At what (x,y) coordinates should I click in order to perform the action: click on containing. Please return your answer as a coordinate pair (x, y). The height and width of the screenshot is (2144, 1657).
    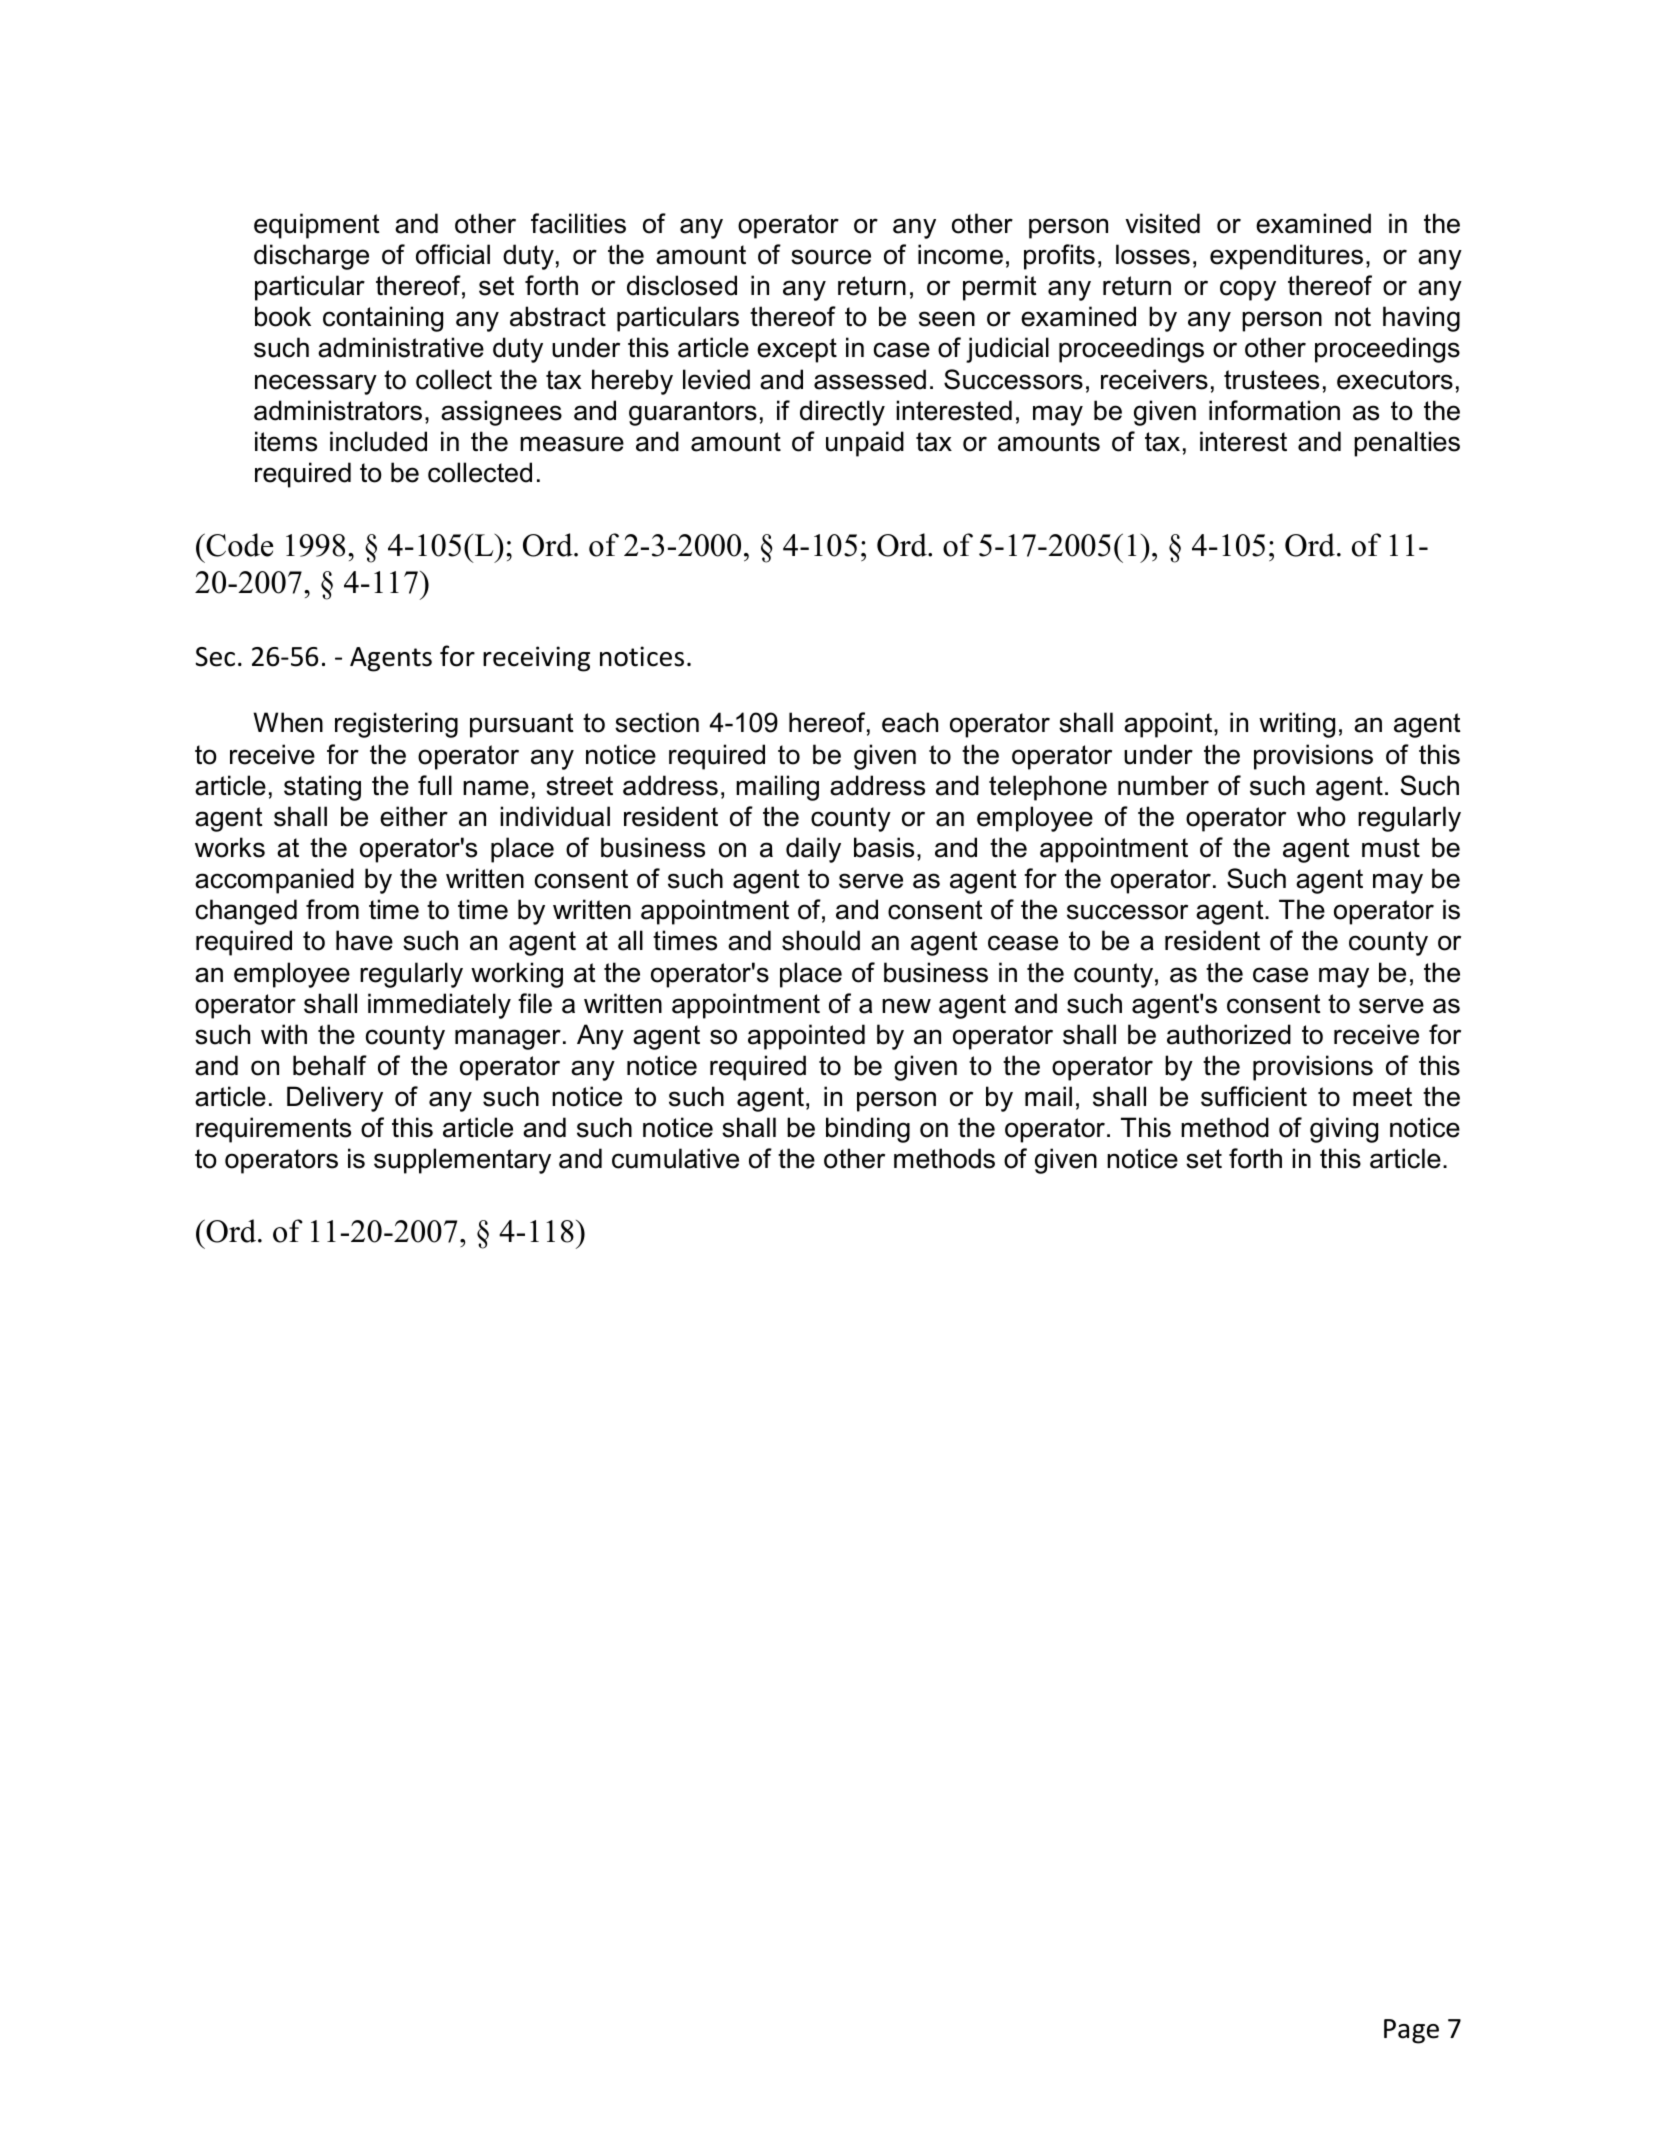
    Looking at the image, I should click on (383, 319).
